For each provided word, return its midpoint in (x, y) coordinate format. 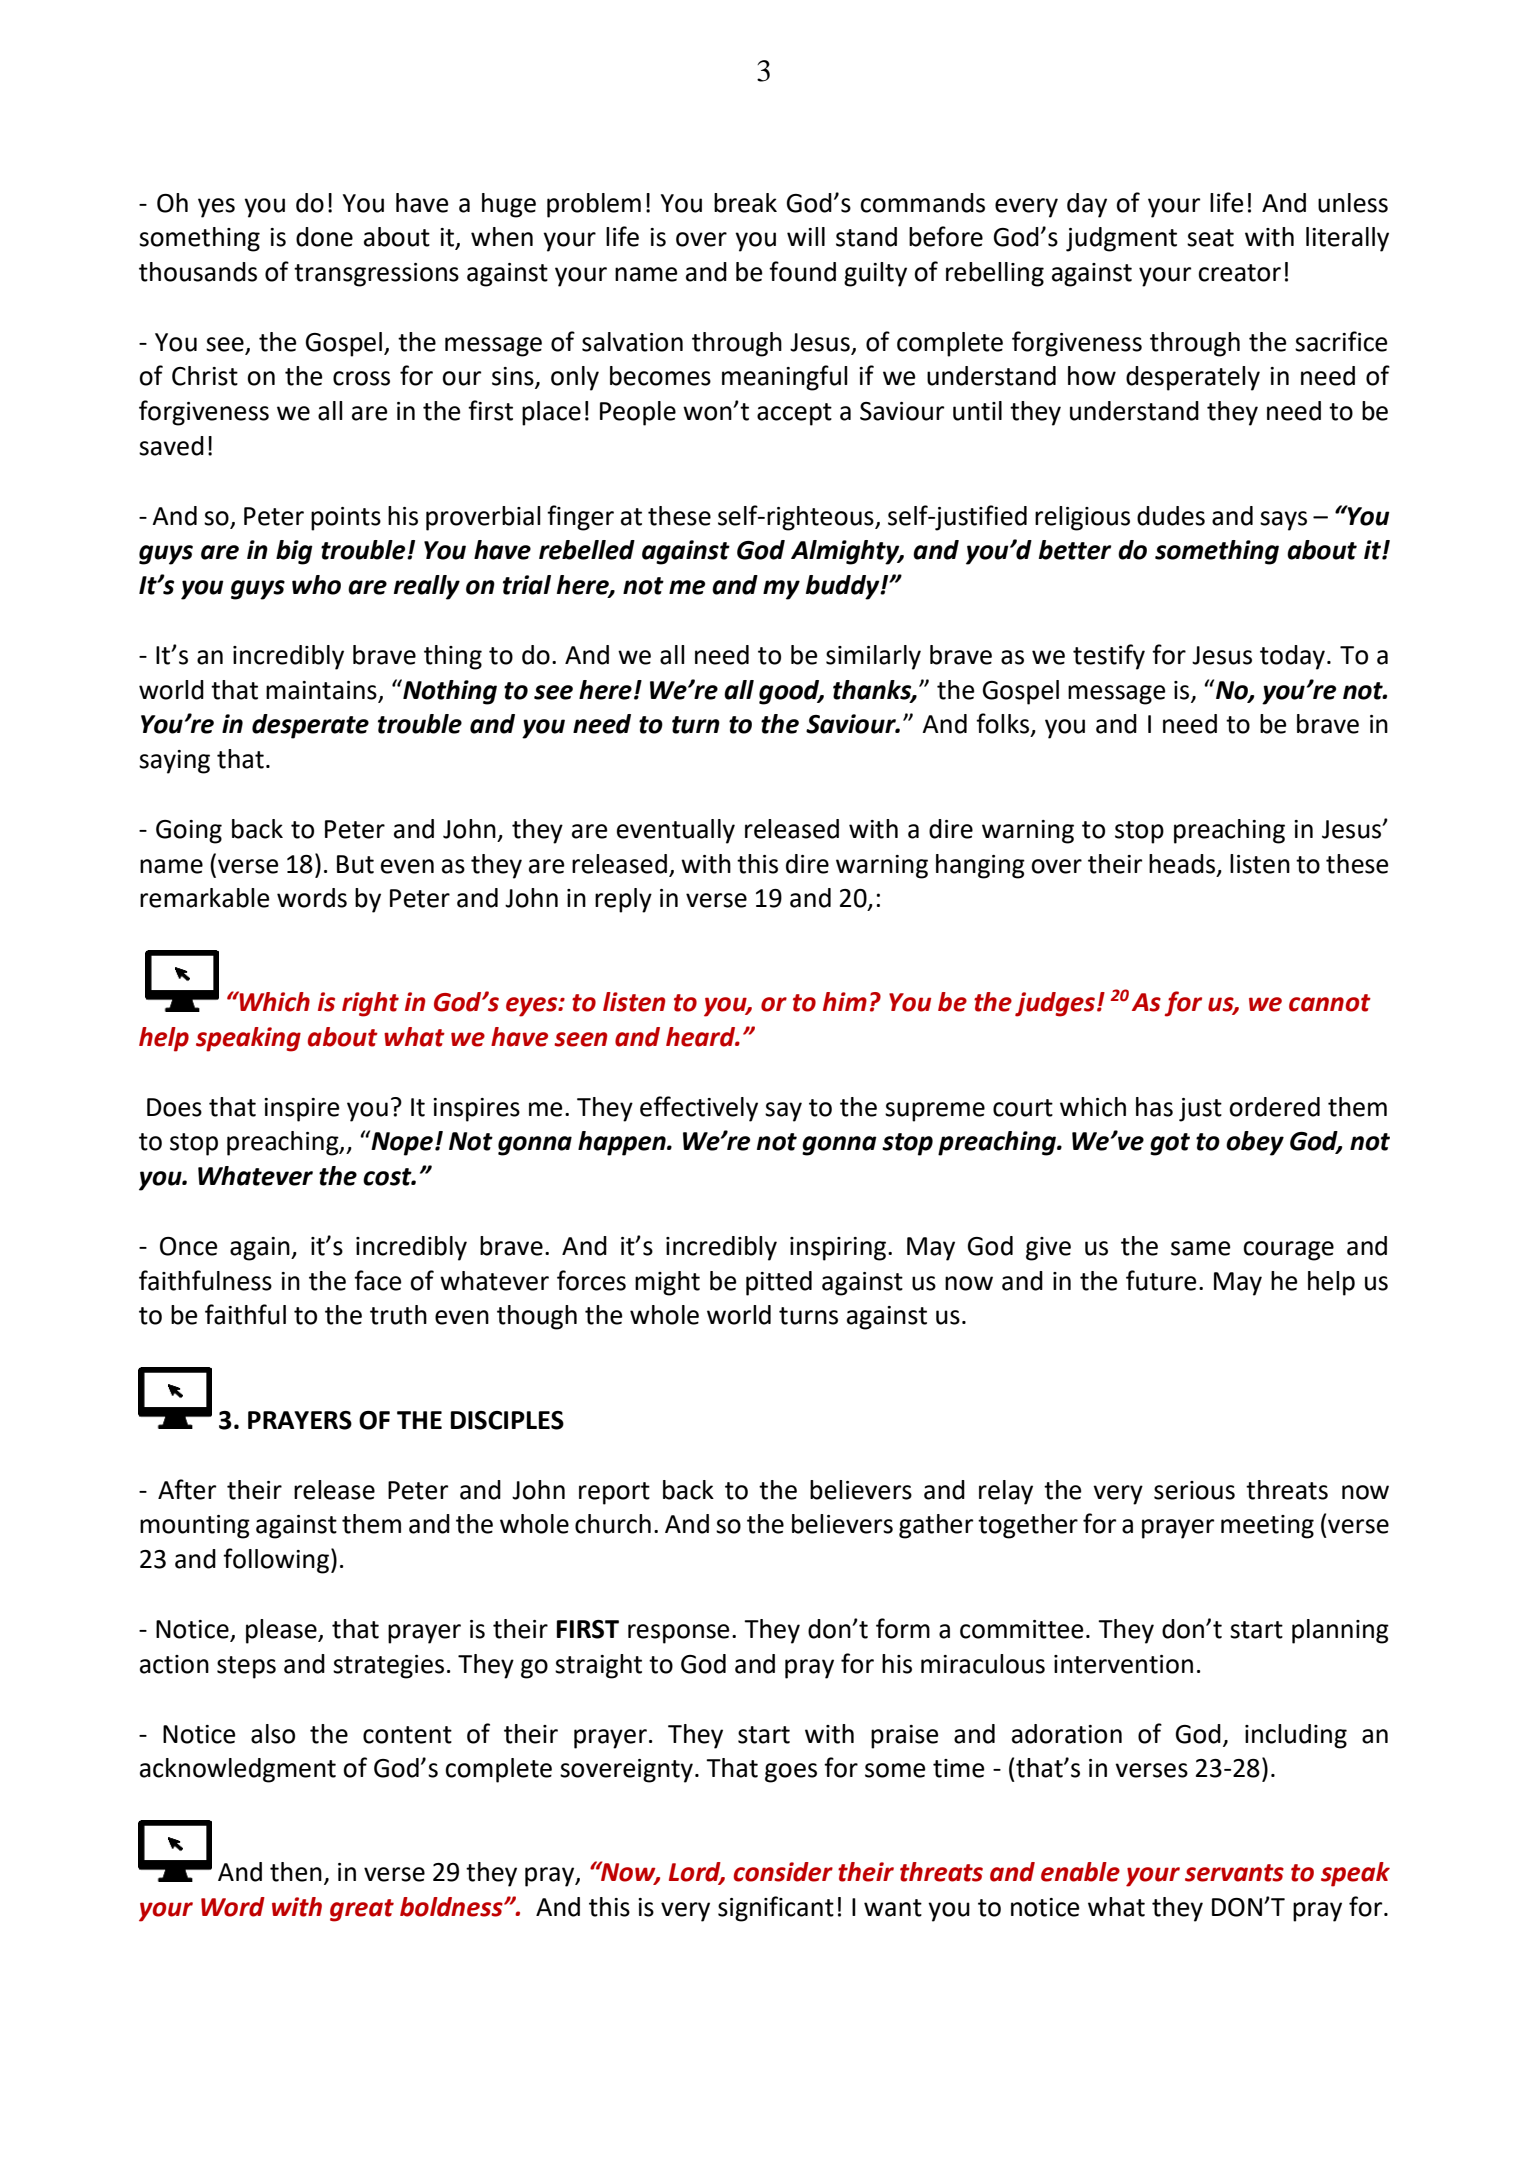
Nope (401, 1143)
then (296, 1872)
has (1154, 1107)
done (324, 237)
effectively (699, 1109)
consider (783, 1872)
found (802, 271)
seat (1210, 238)
